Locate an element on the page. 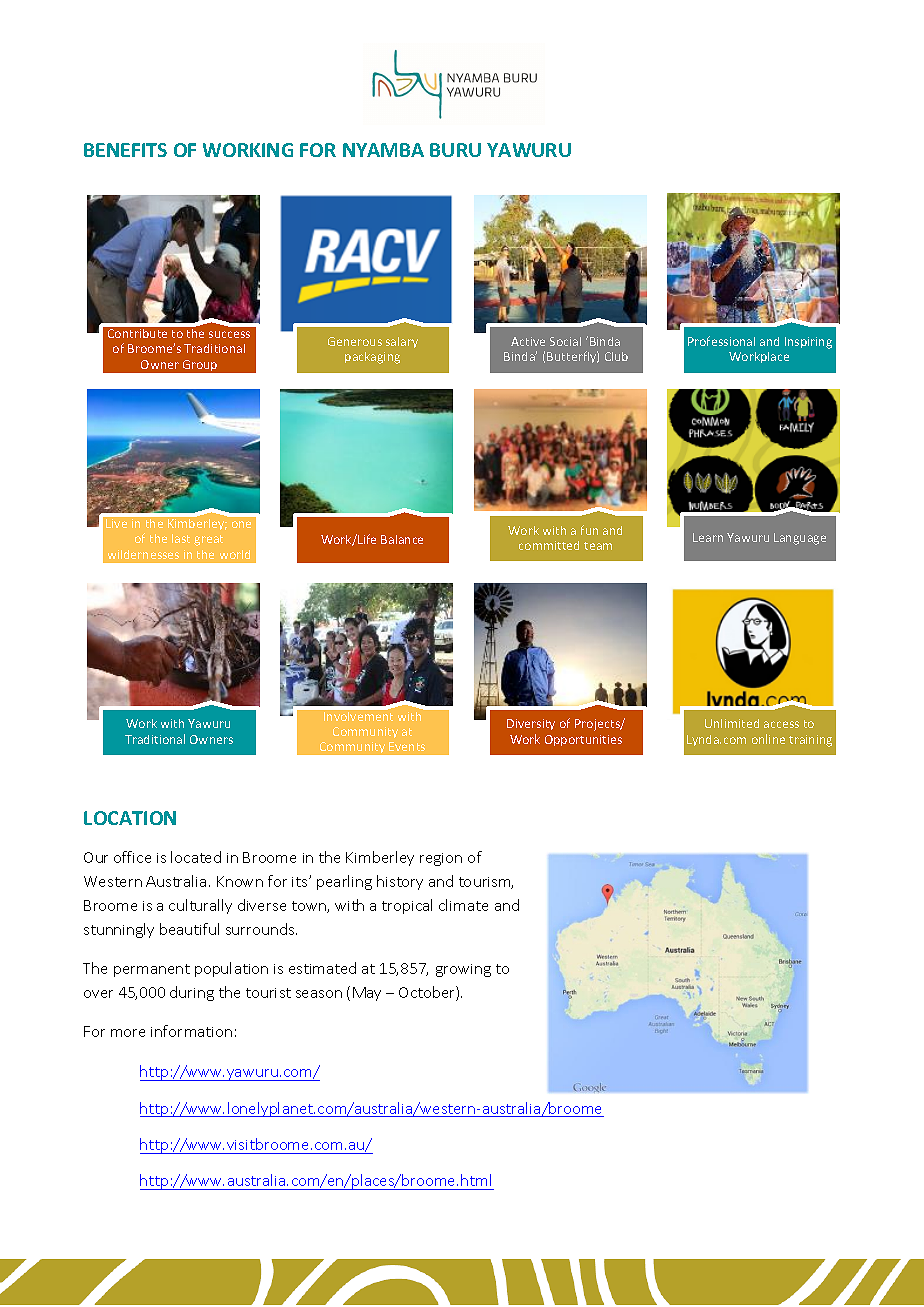 This document has width=924, height=1307. salary is located at coordinates (402, 342).
